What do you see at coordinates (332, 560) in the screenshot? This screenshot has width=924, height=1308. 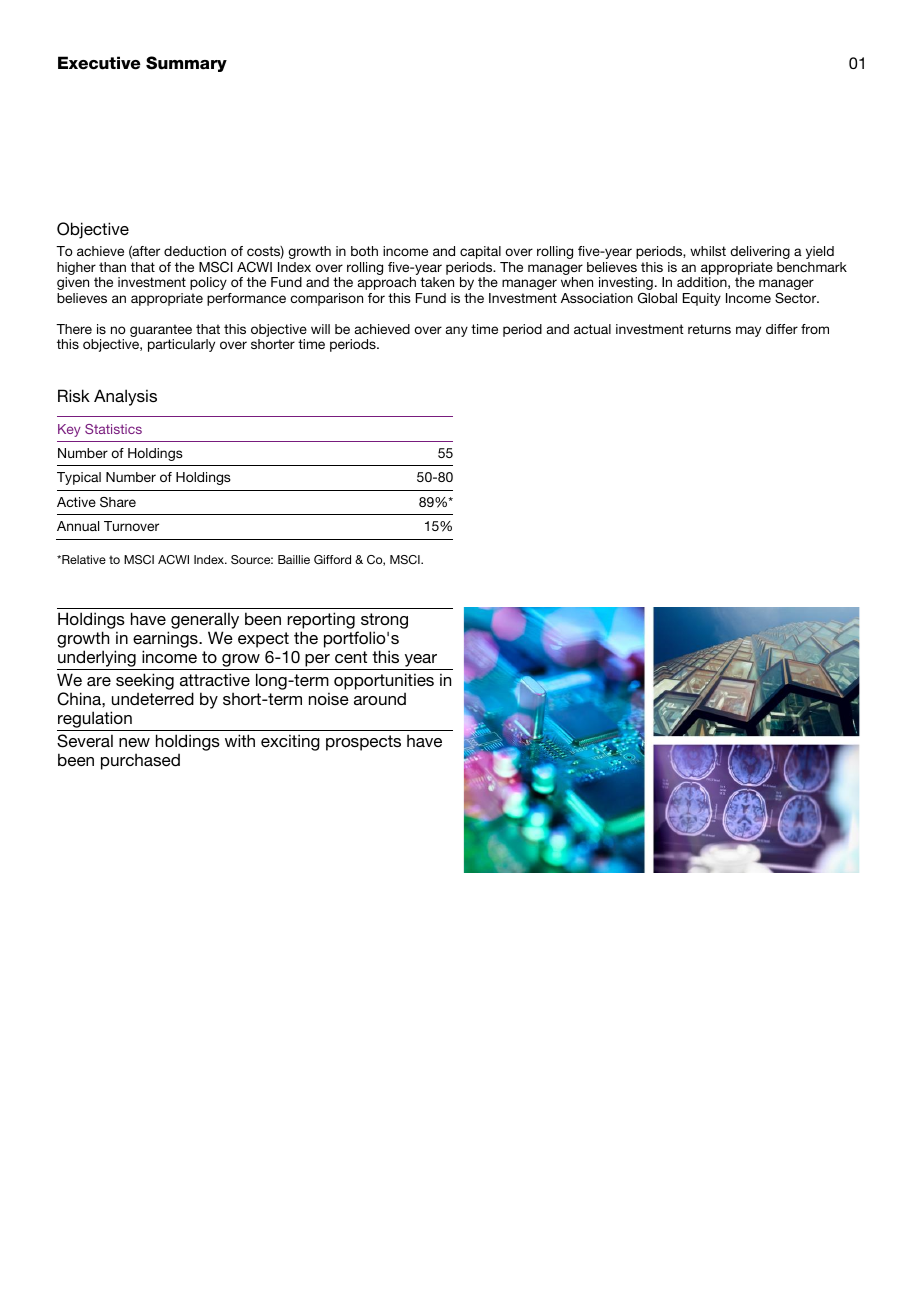 I see `Gifford` at bounding box center [332, 560].
